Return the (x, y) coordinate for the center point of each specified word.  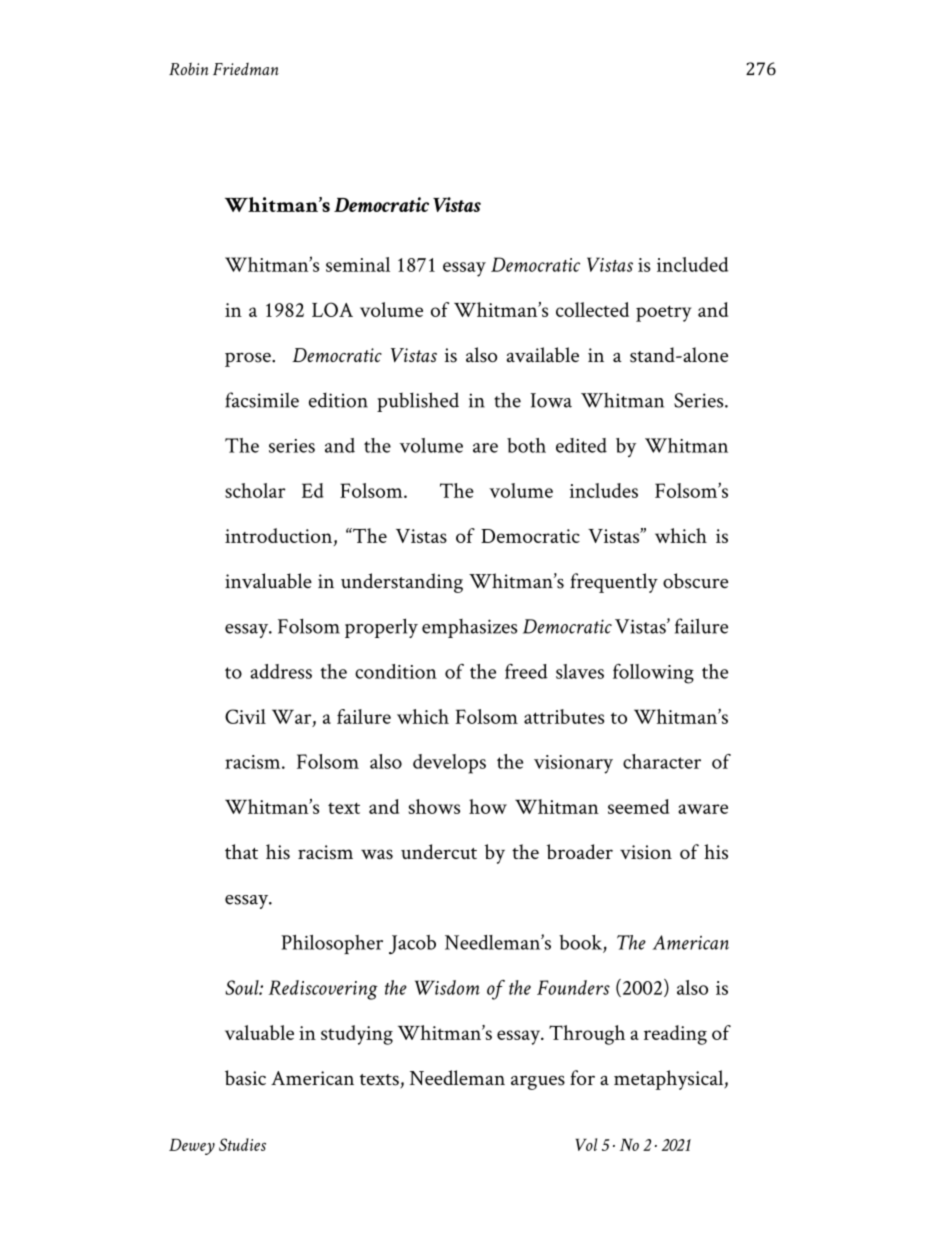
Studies (242, 1144)
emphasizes (470, 628)
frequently (614, 583)
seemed (638, 806)
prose (249, 359)
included (692, 264)
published (418, 402)
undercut (439, 851)
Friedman (246, 69)
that (241, 851)
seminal (358, 264)
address (281, 671)
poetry (663, 314)
